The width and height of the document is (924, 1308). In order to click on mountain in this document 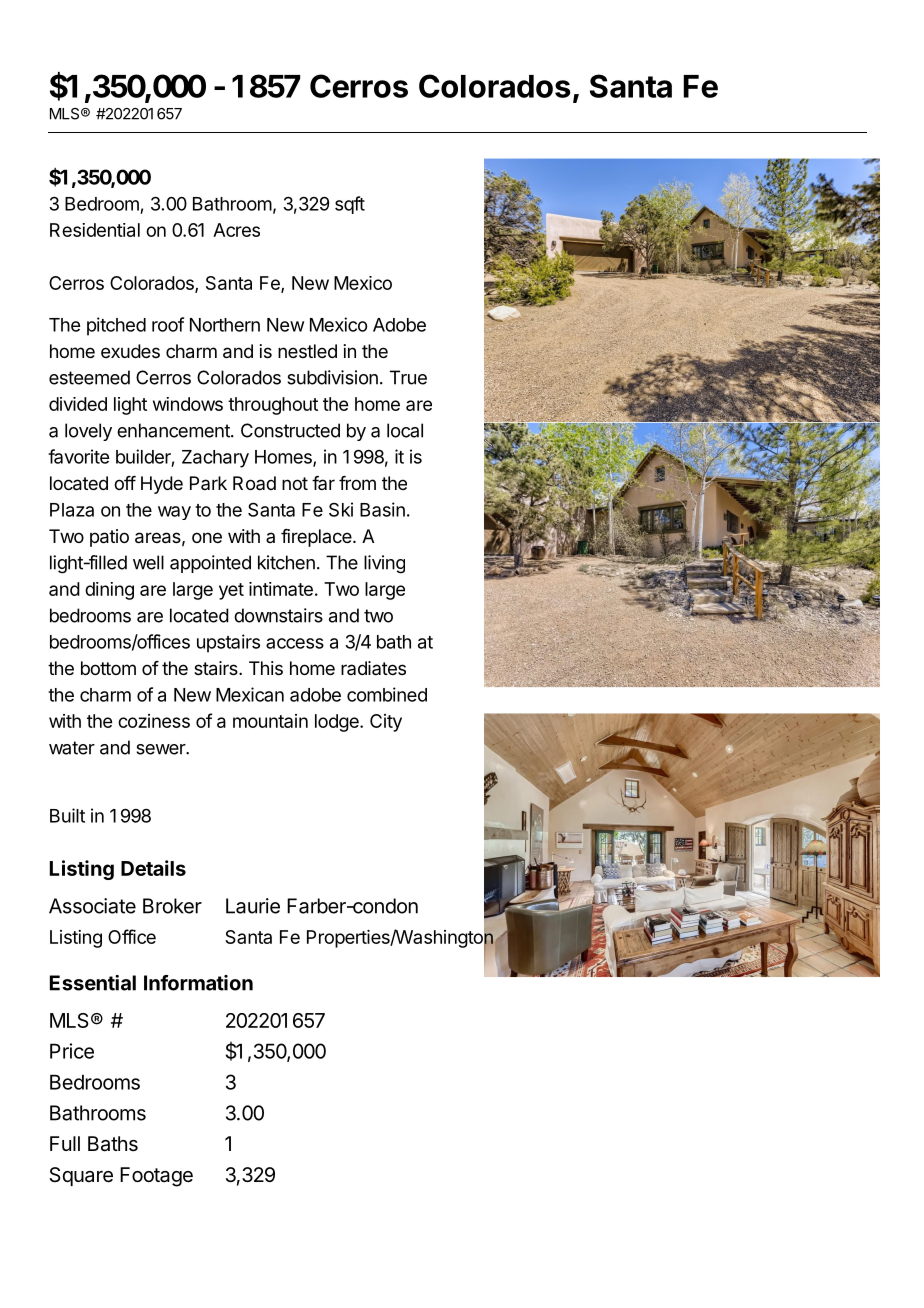, I will do `click(270, 721)`.
